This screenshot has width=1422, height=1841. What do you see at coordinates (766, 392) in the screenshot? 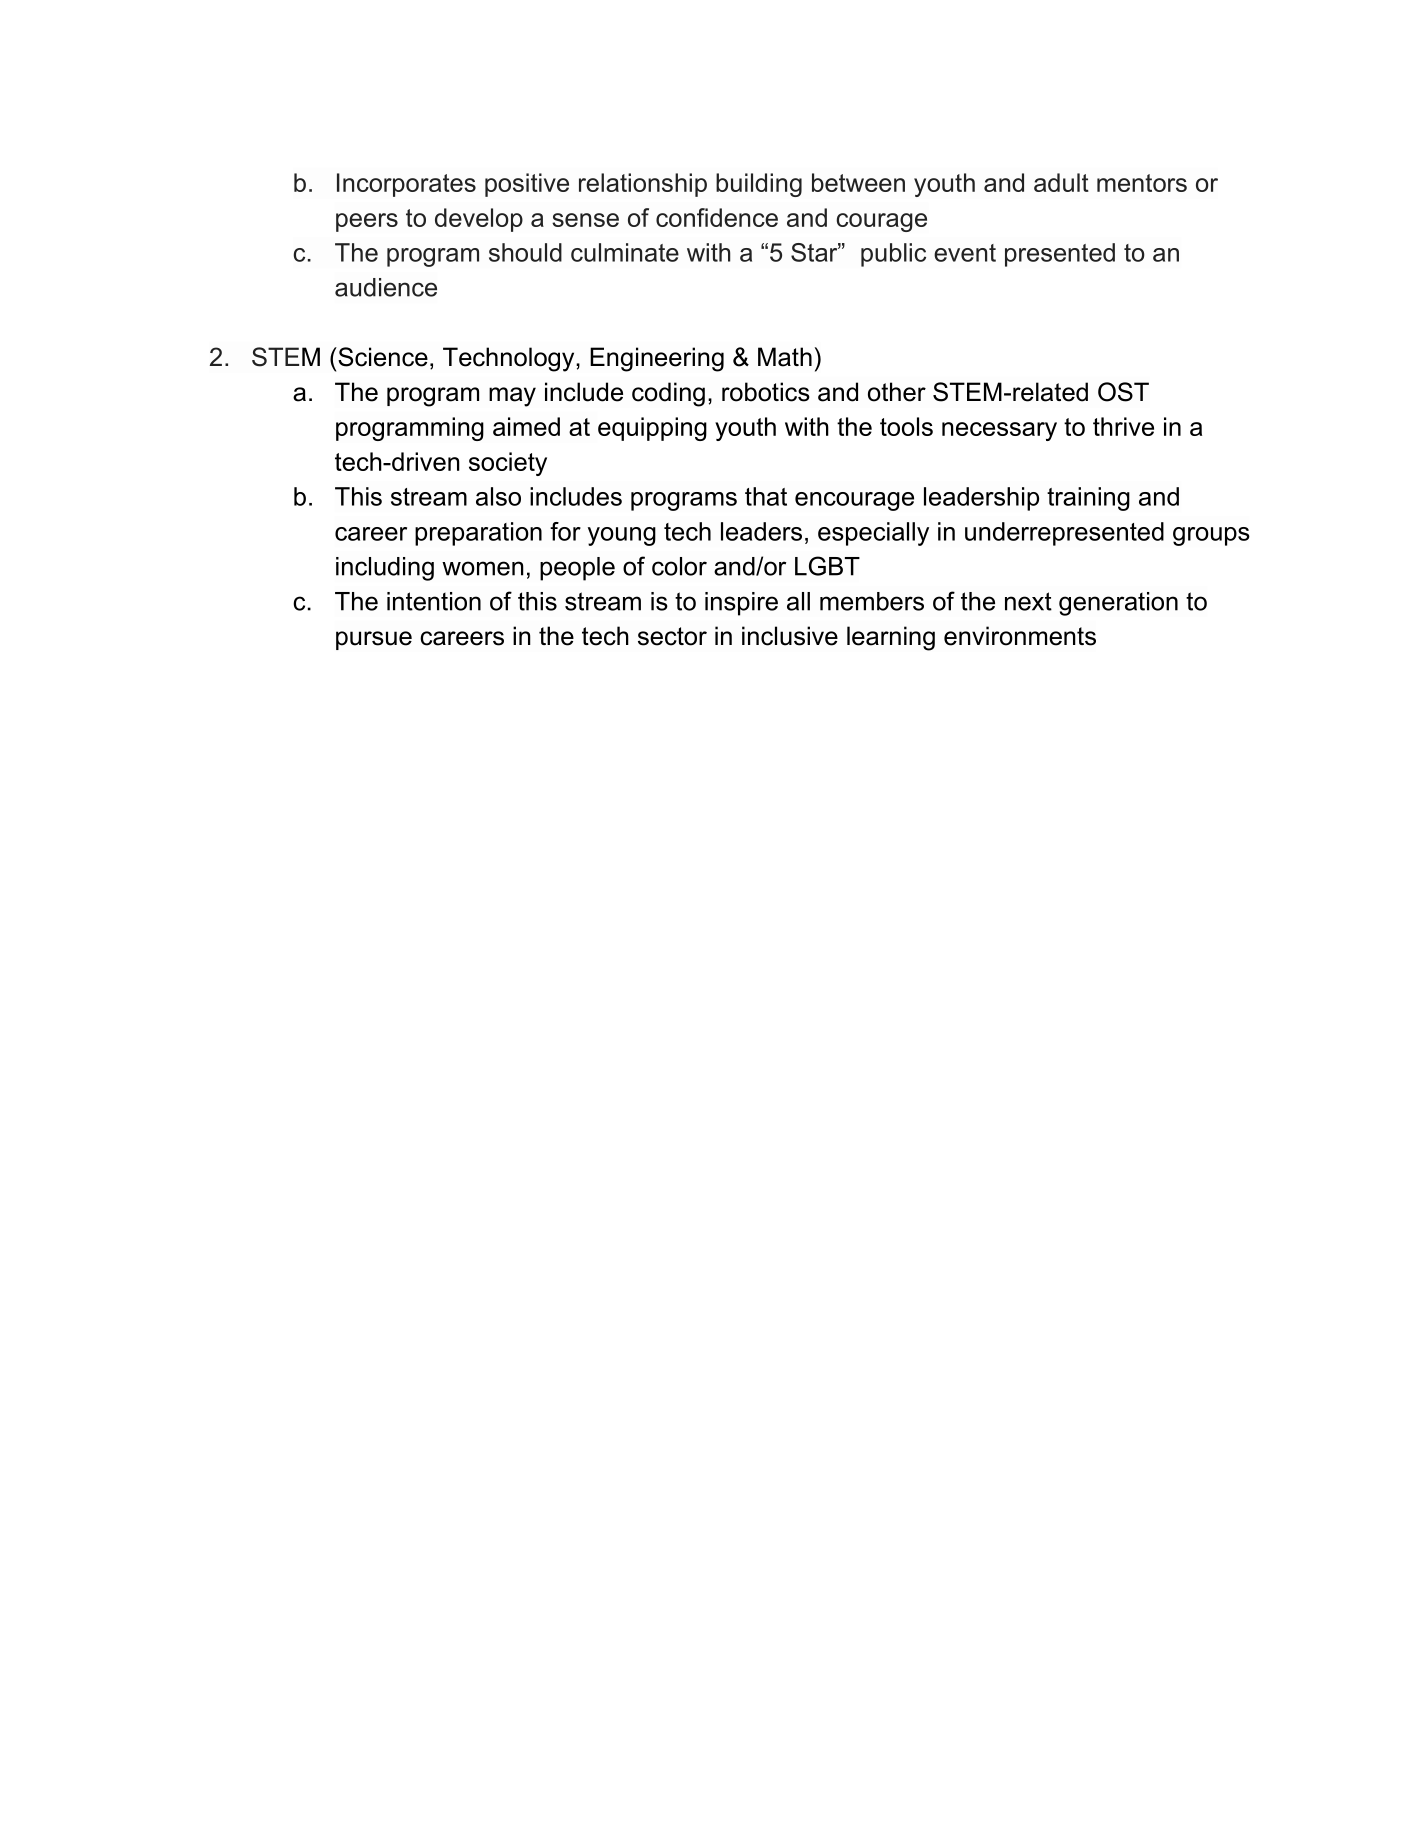
I see `robotics` at bounding box center [766, 392].
